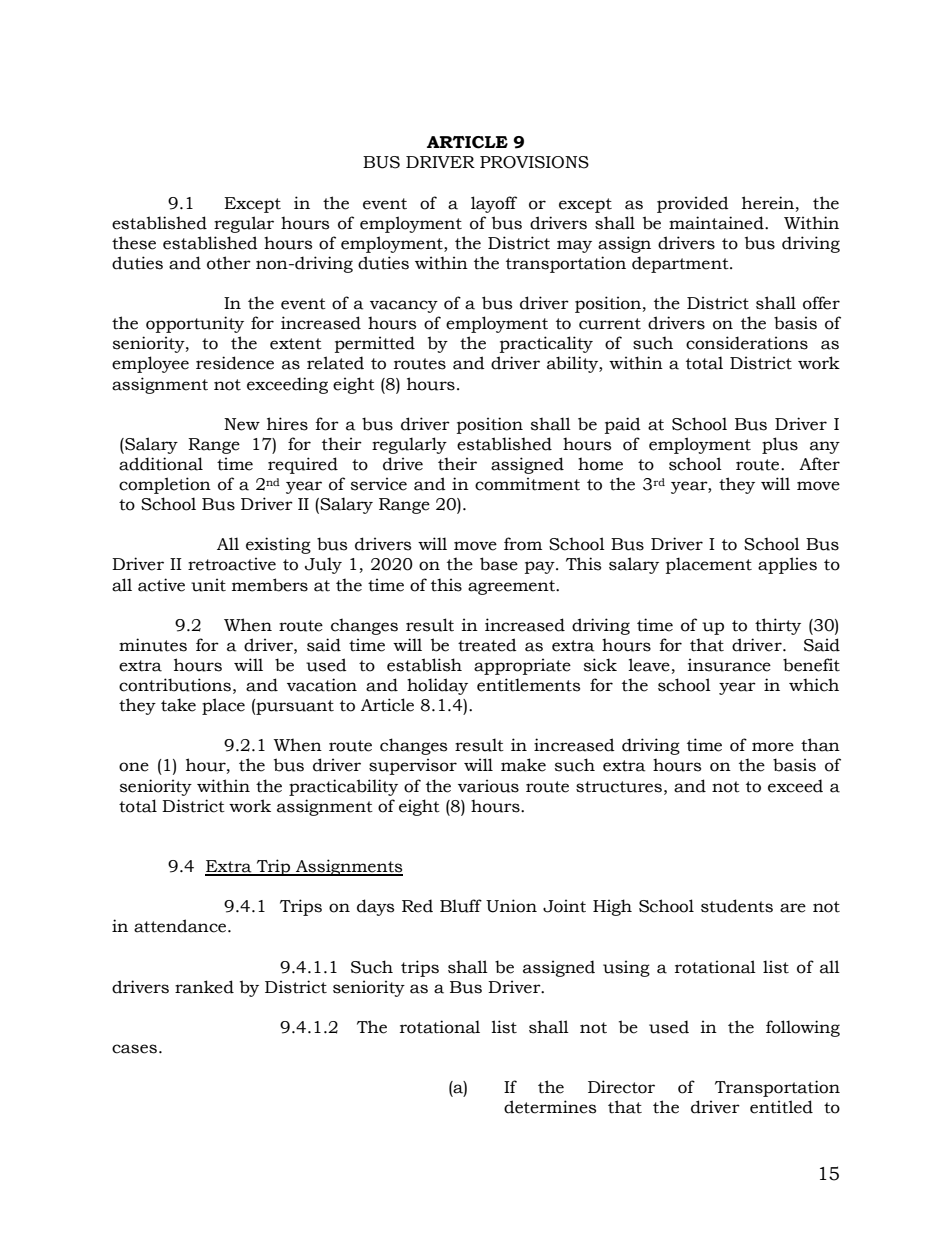  What do you see at coordinates (229, 263) in the screenshot?
I see `other` at bounding box center [229, 263].
